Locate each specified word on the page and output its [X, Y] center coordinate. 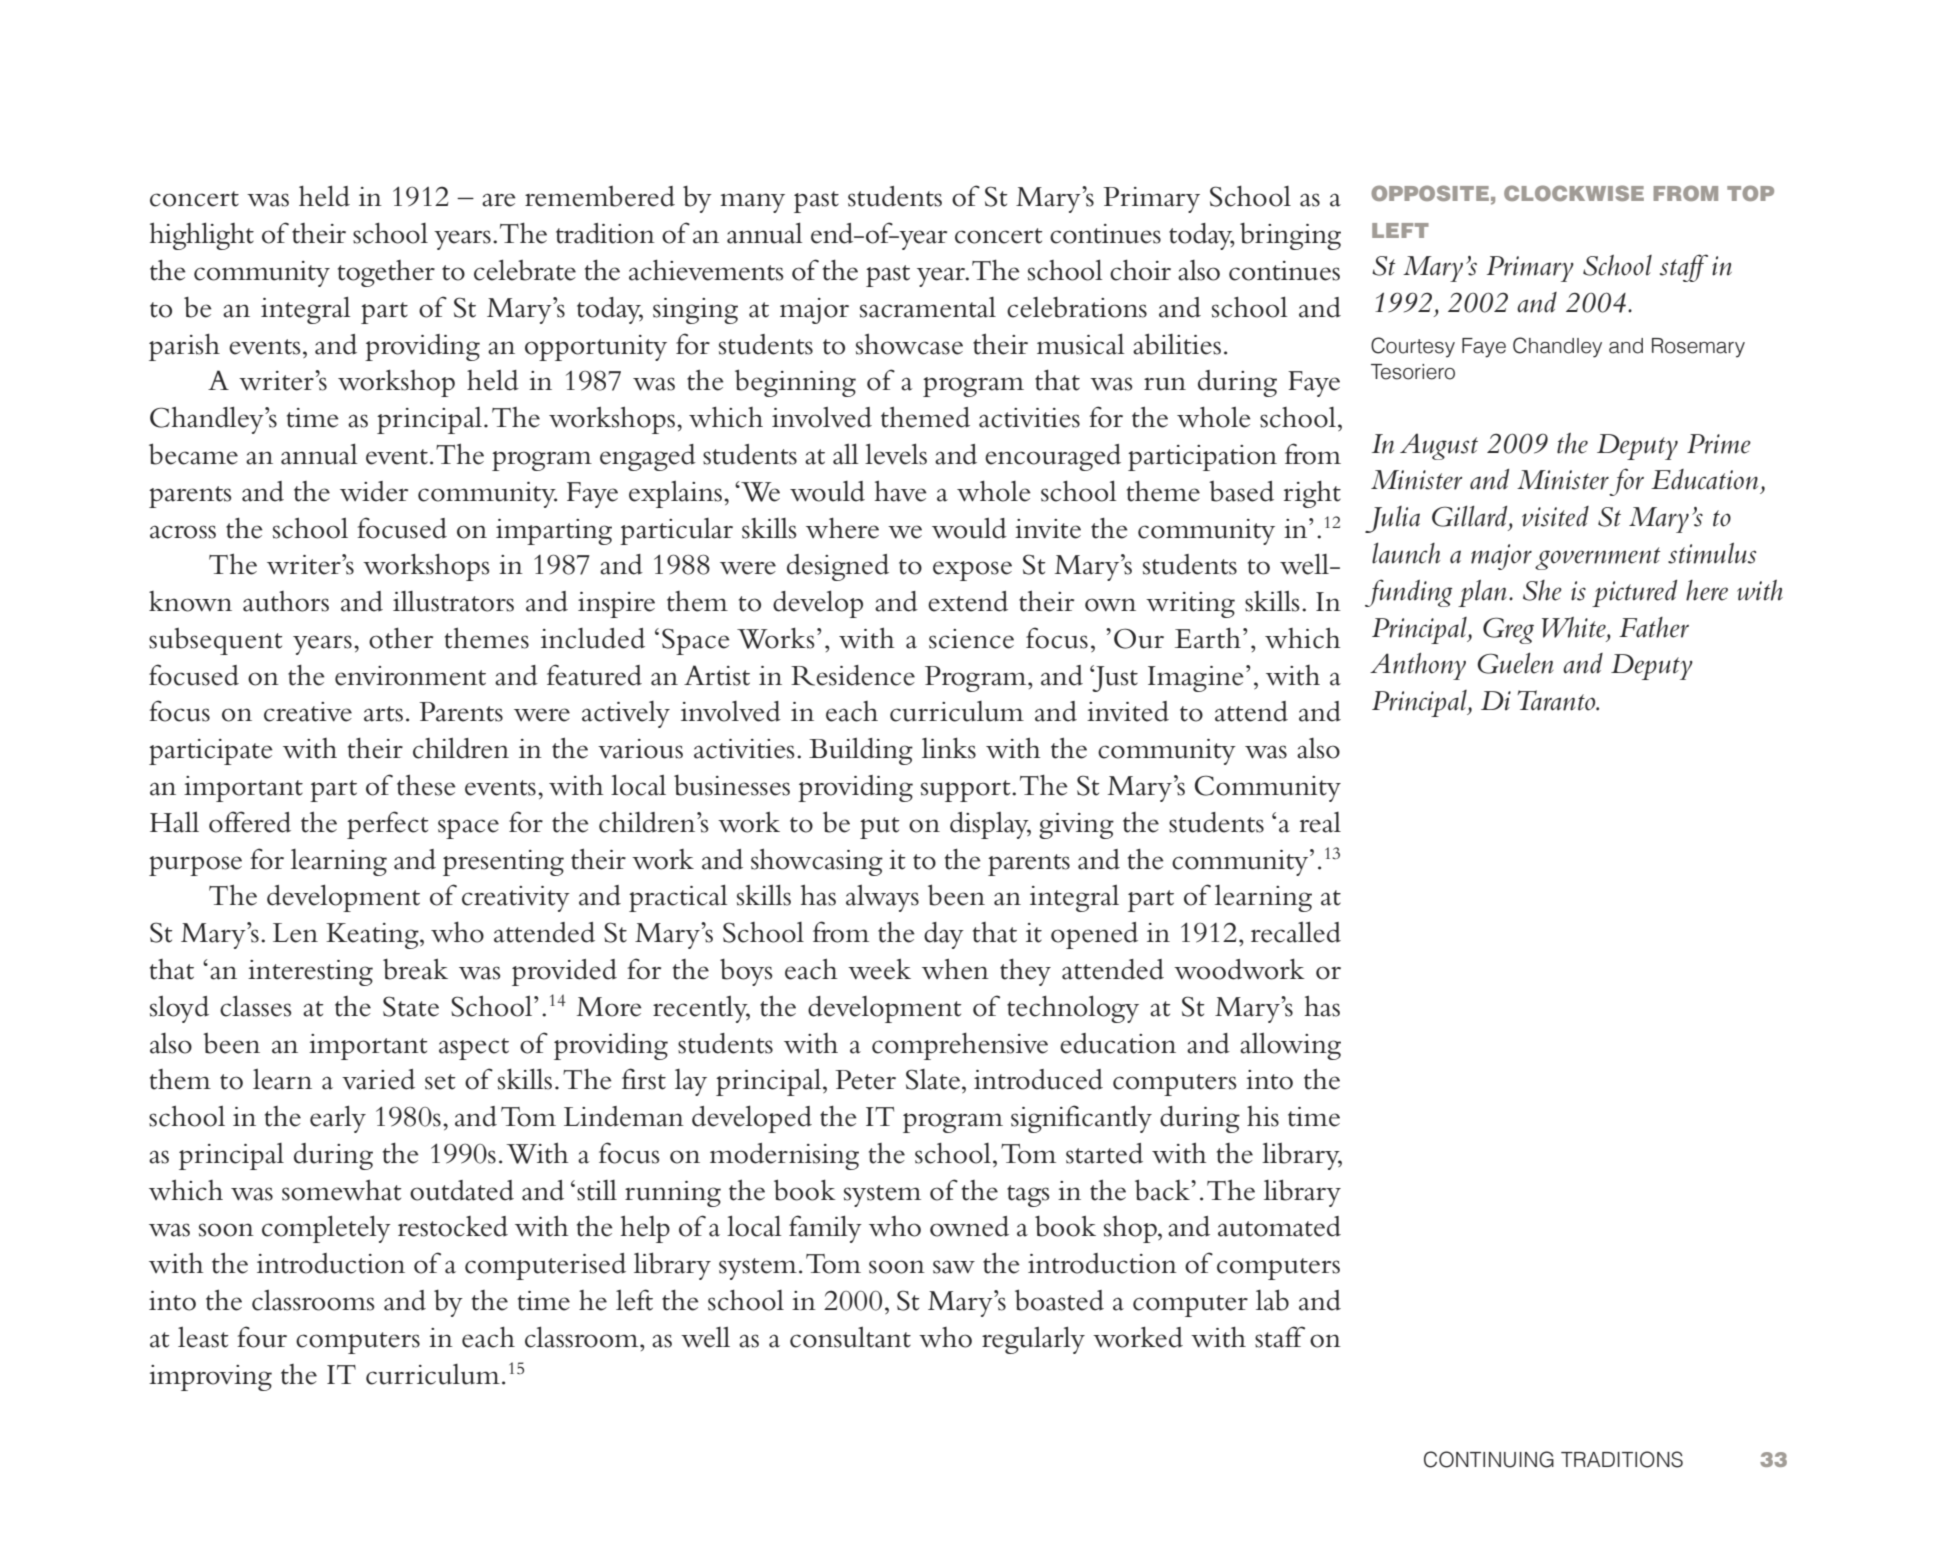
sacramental [928, 307]
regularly [1033, 1340]
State [411, 1006]
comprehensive [960, 1046]
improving [210, 1378]
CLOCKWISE [1574, 193]
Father [1654, 627]
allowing [1290, 1046]
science [971, 639]
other [401, 638]
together [386, 273]
